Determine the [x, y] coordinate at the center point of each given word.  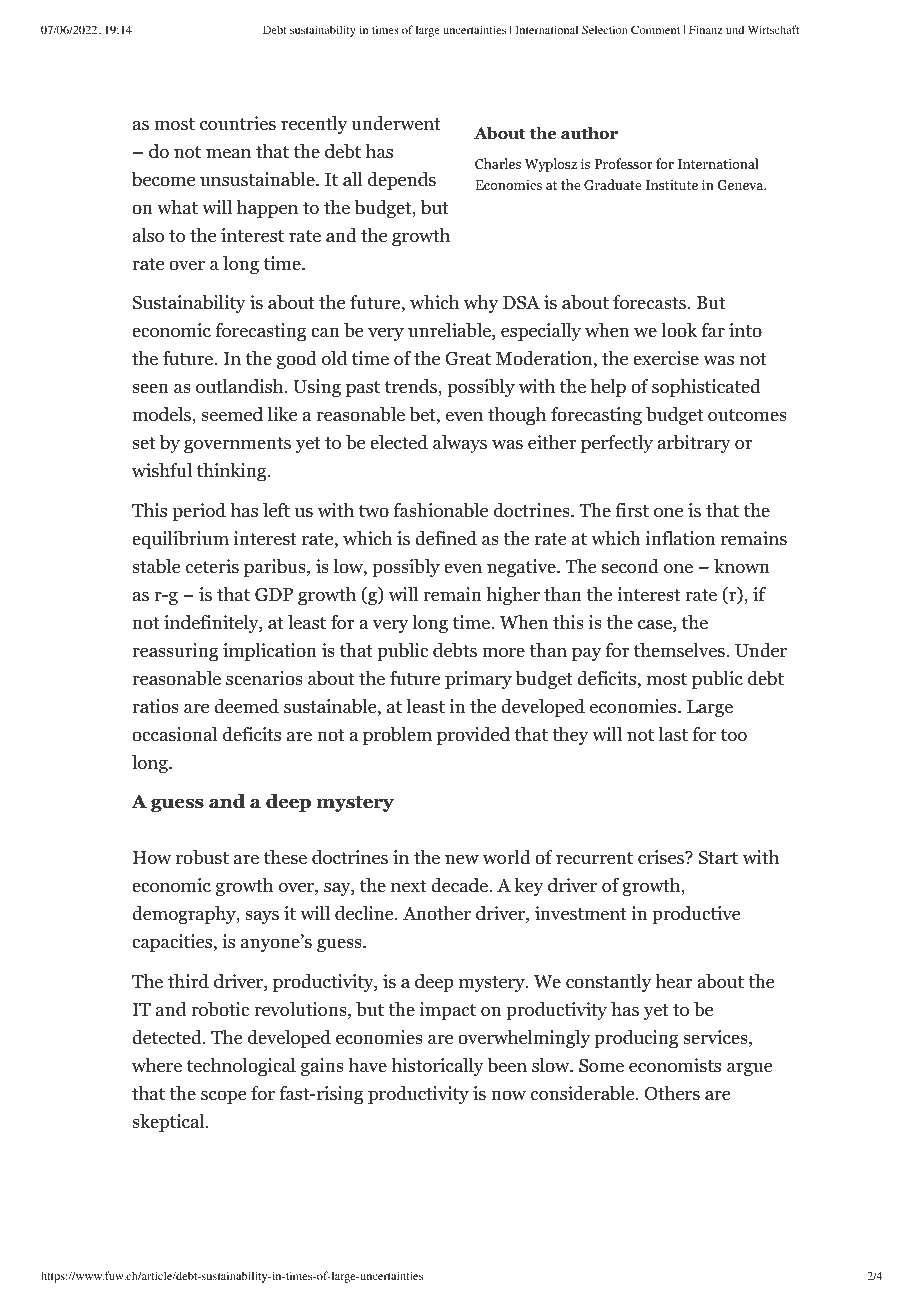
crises [662, 857]
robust [202, 857]
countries [238, 123]
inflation [680, 538]
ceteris [212, 566]
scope [223, 1097]
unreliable [450, 331]
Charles [498, 163]
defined [446, 538]
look [679, 330]
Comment [655, 29]
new [462, 859]
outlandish [241, 386]
